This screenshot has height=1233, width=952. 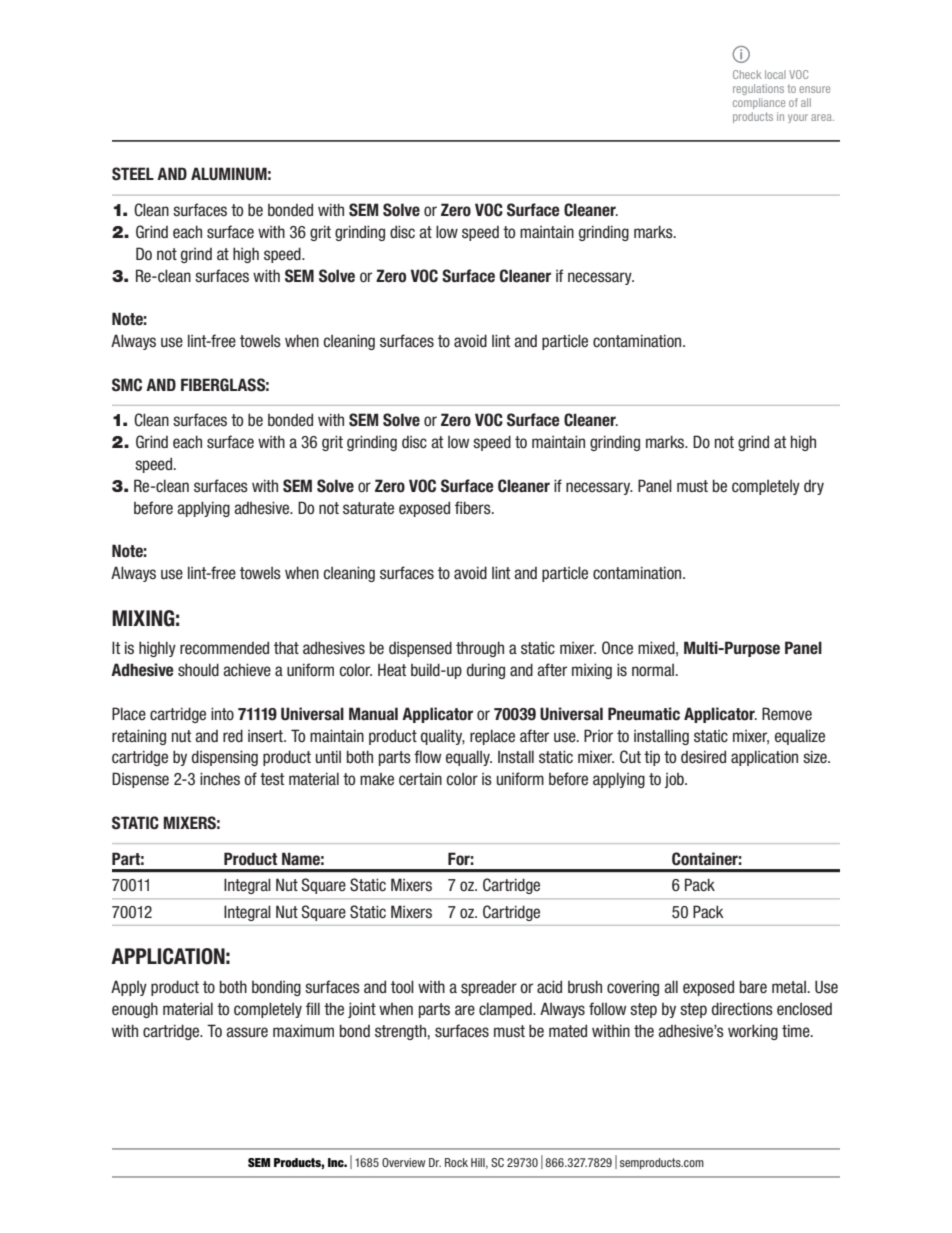 I want to click on Rock, so click(x=456, y=1162).
